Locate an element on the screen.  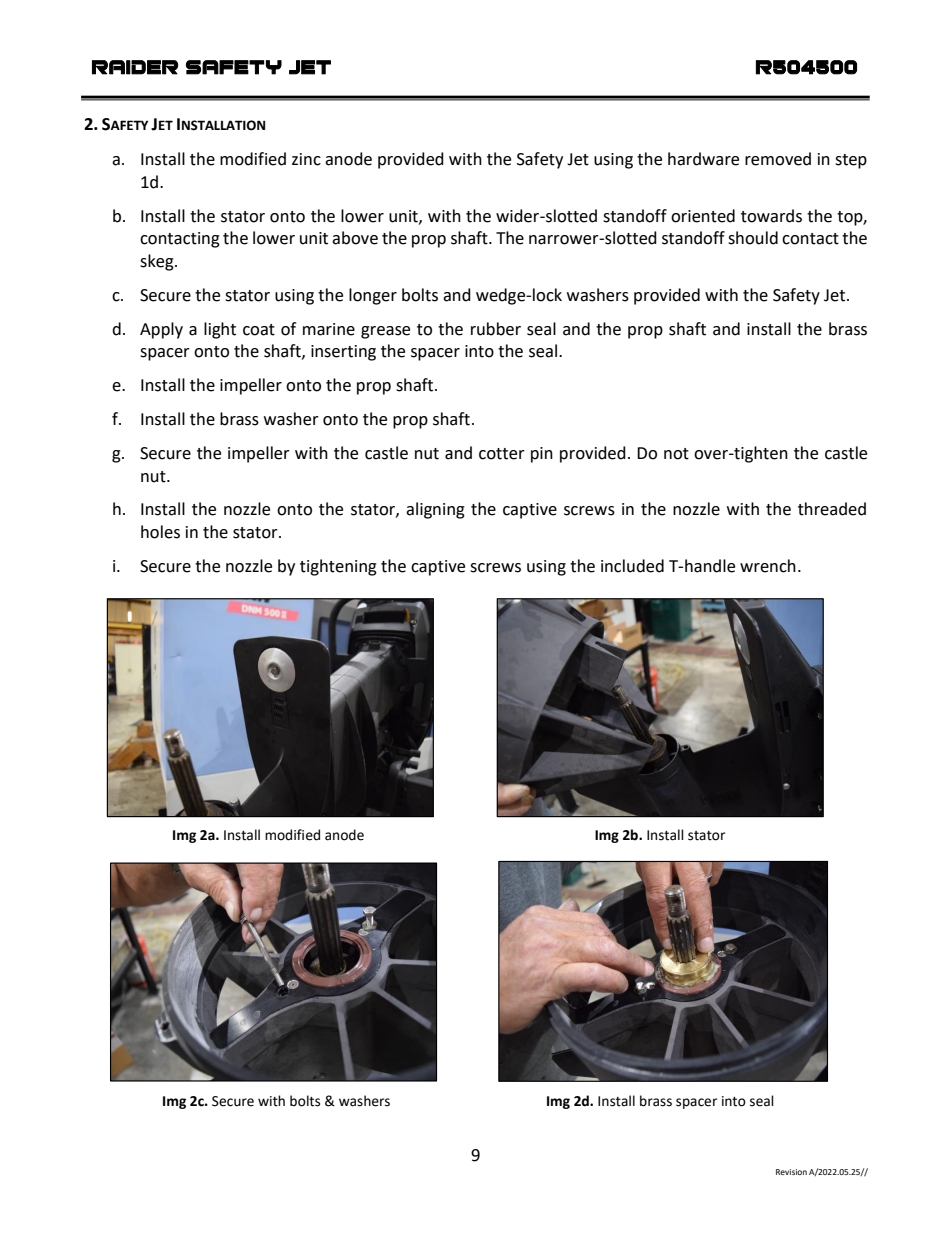
Revision is located at coordinates (791, 1172).
